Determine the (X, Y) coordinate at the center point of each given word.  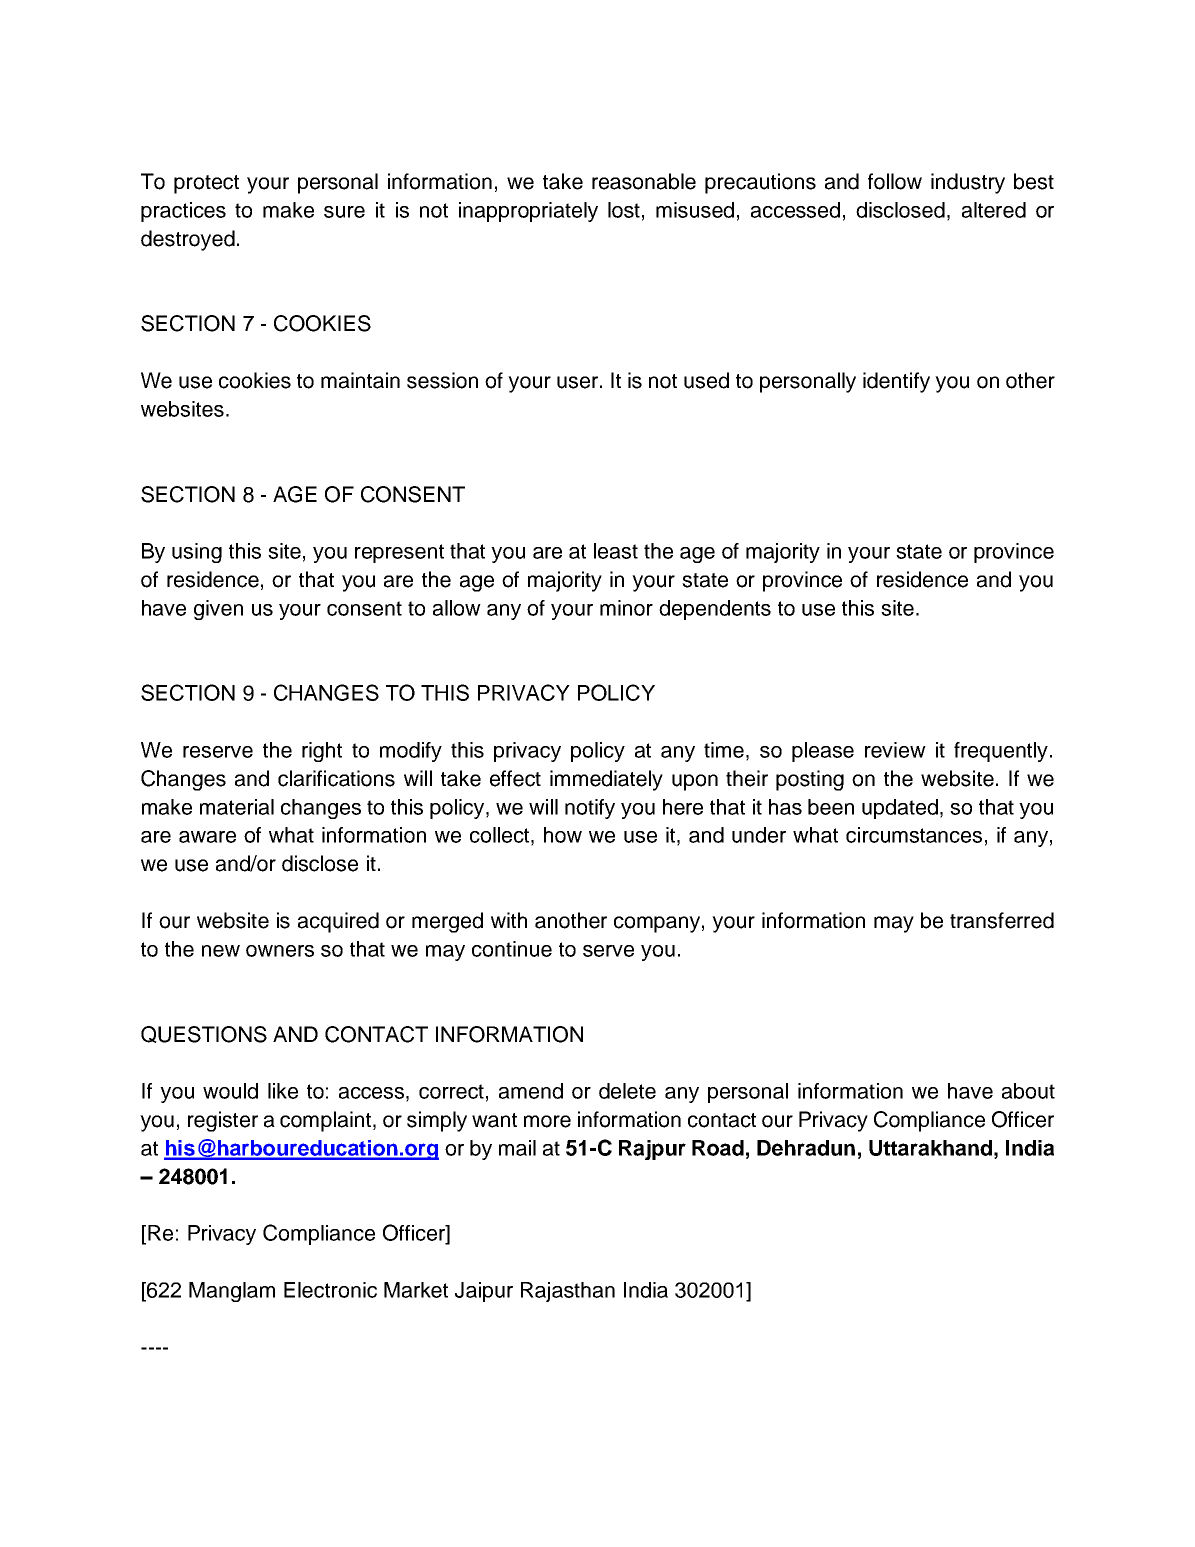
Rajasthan (568, 1292)
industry (968, 183)
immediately (606, 780)
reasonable (644, 181)
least (616, 551)
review (895, 750)
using (197, 553)
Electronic (330, 1290)
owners (280, 951)
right (322, 752)
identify (896, 382)
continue (512, 949)
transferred (1002, 920)
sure (344, 212)
